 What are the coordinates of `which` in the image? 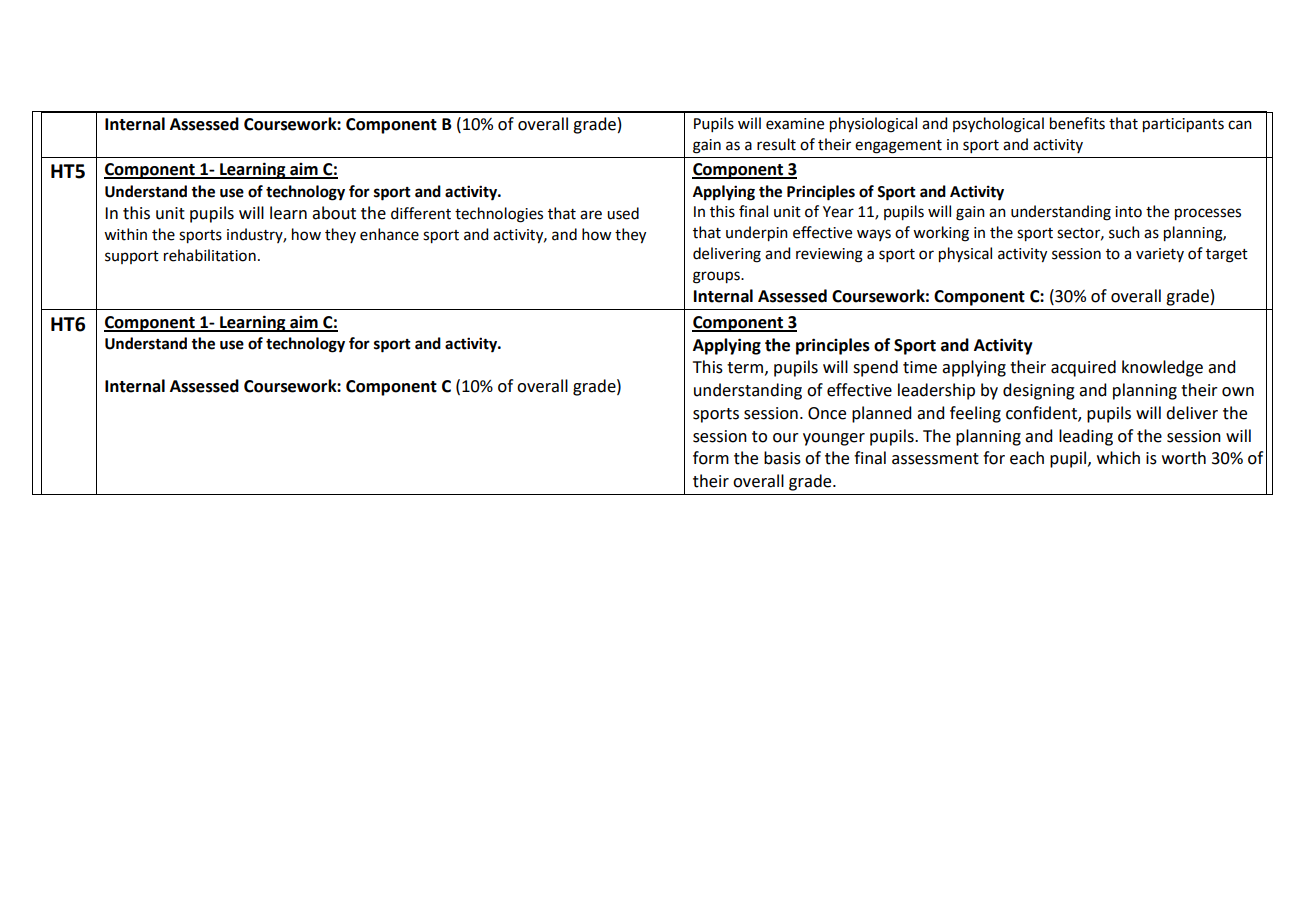 It's located at (1118, 458).
